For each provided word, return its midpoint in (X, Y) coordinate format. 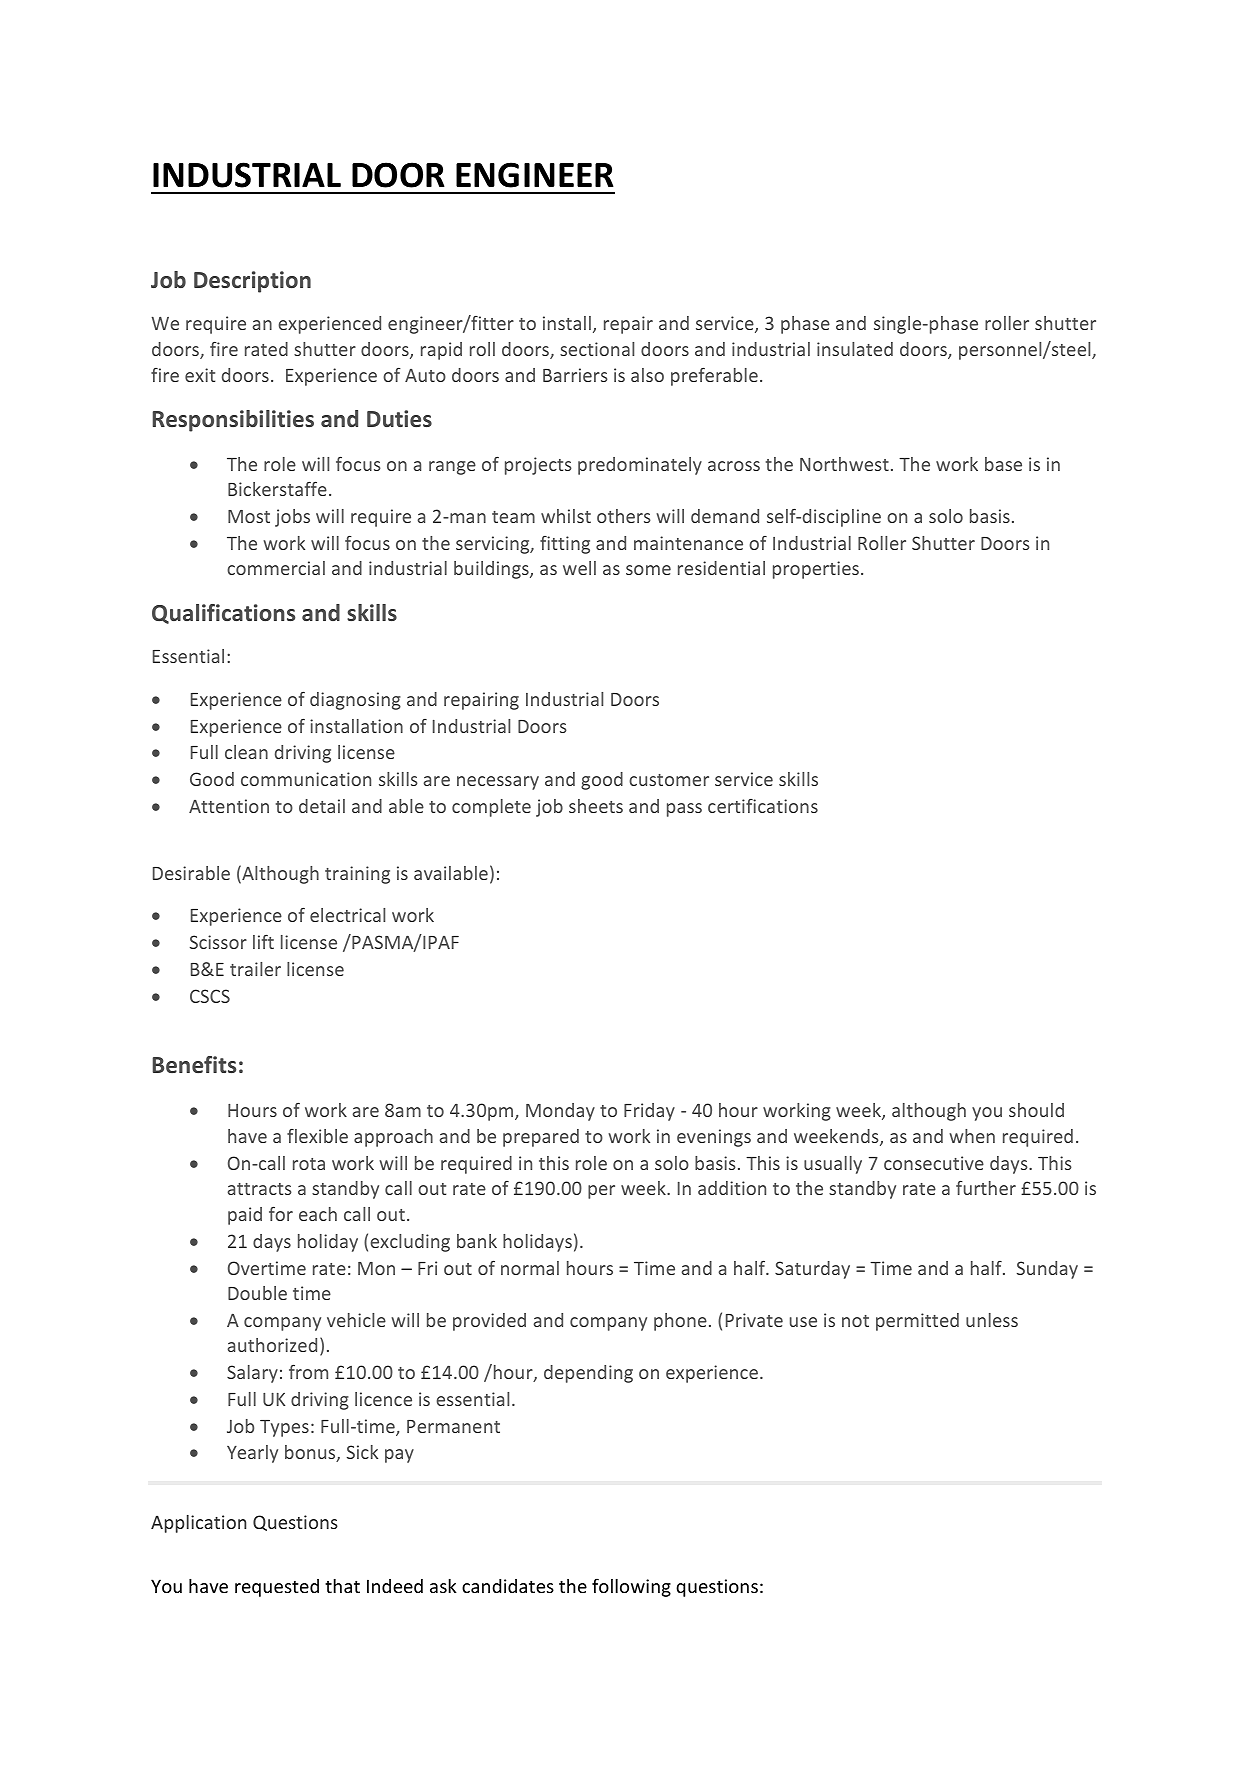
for (281, 1214)
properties (817, 570)
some (648, 570)
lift (263, 942)
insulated (855, 349)
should (1036, 1110)
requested (277, 1588)
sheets (596, 806)
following (631, 1587)
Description (252, 282)
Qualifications (223, 614)
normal (530, 1268)
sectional (597, 349)
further (986, 1188)
